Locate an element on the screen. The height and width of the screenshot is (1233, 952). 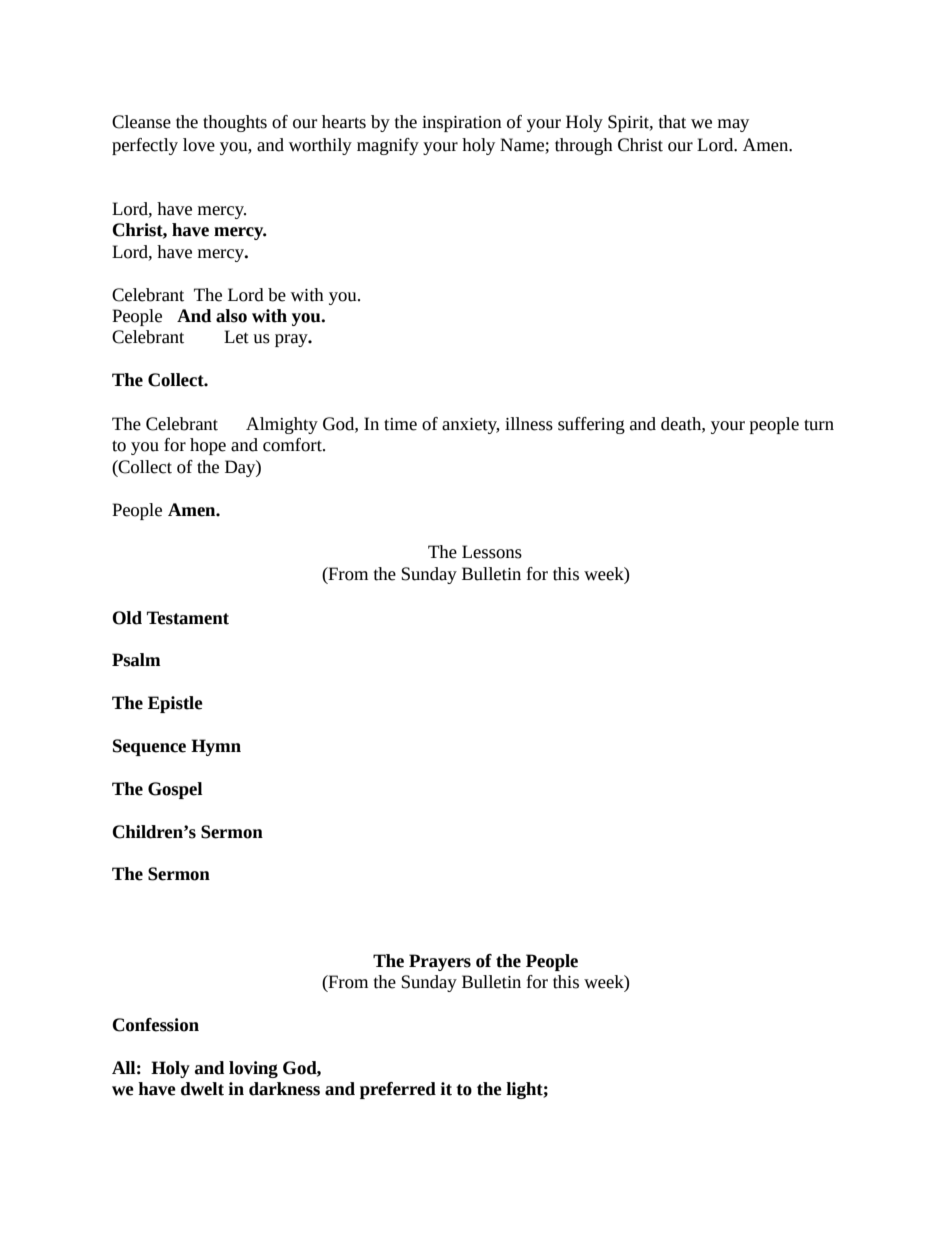
turn is located at coordinates (819, 425).
